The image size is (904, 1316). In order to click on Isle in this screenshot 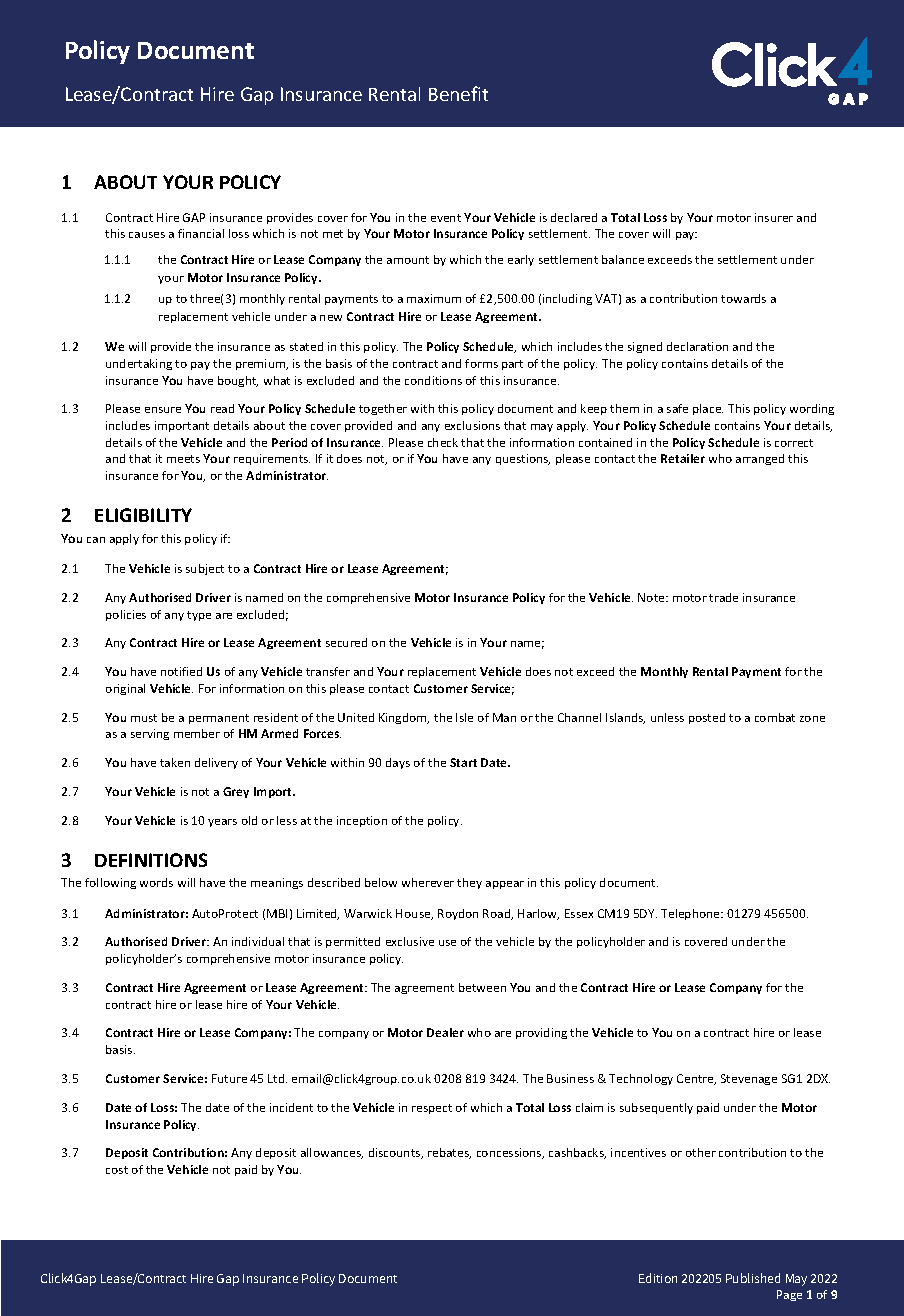, I will do `click(464, 717)`.
